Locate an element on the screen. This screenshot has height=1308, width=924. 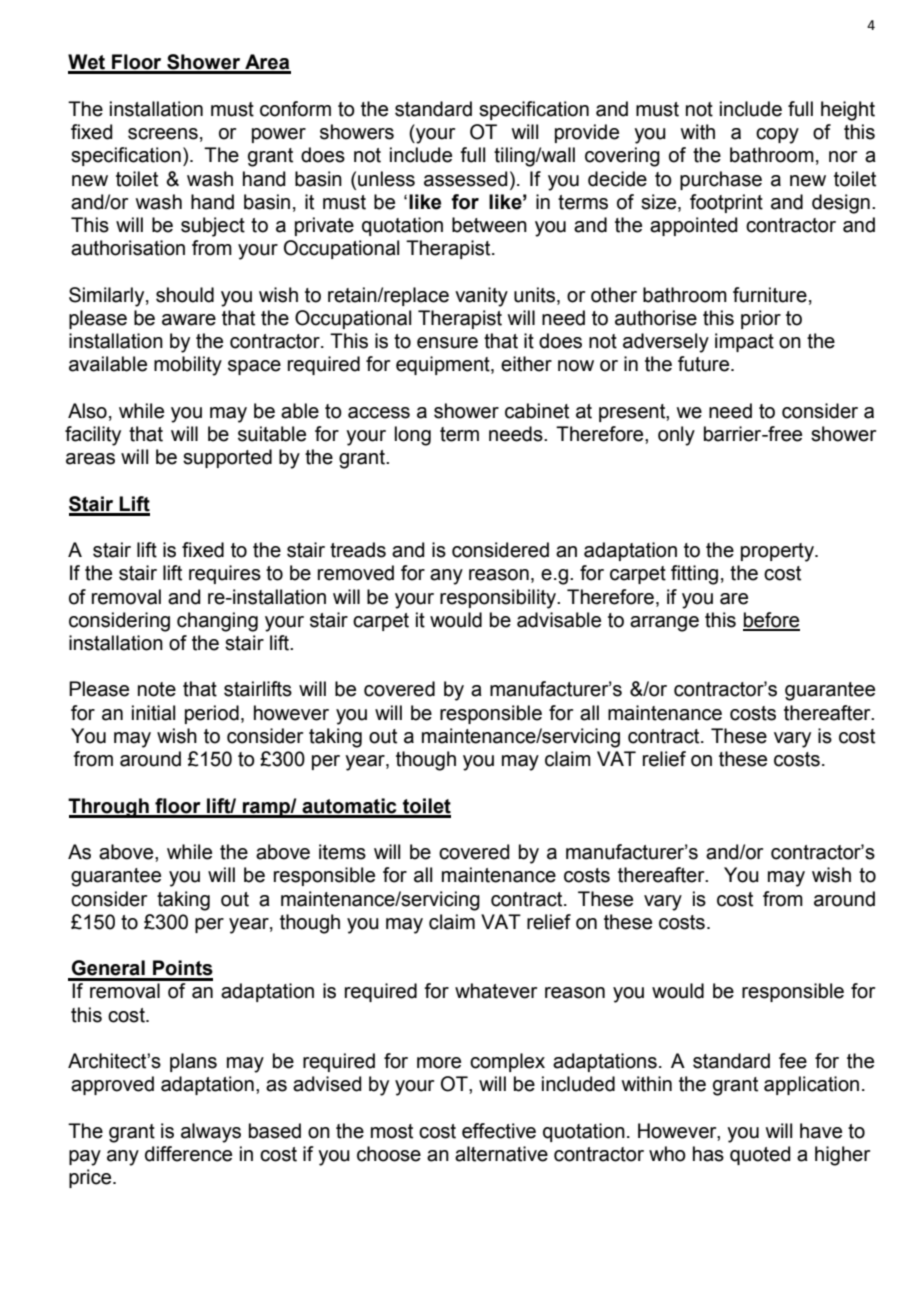
alternative is located at coordinates (501, 1154).
